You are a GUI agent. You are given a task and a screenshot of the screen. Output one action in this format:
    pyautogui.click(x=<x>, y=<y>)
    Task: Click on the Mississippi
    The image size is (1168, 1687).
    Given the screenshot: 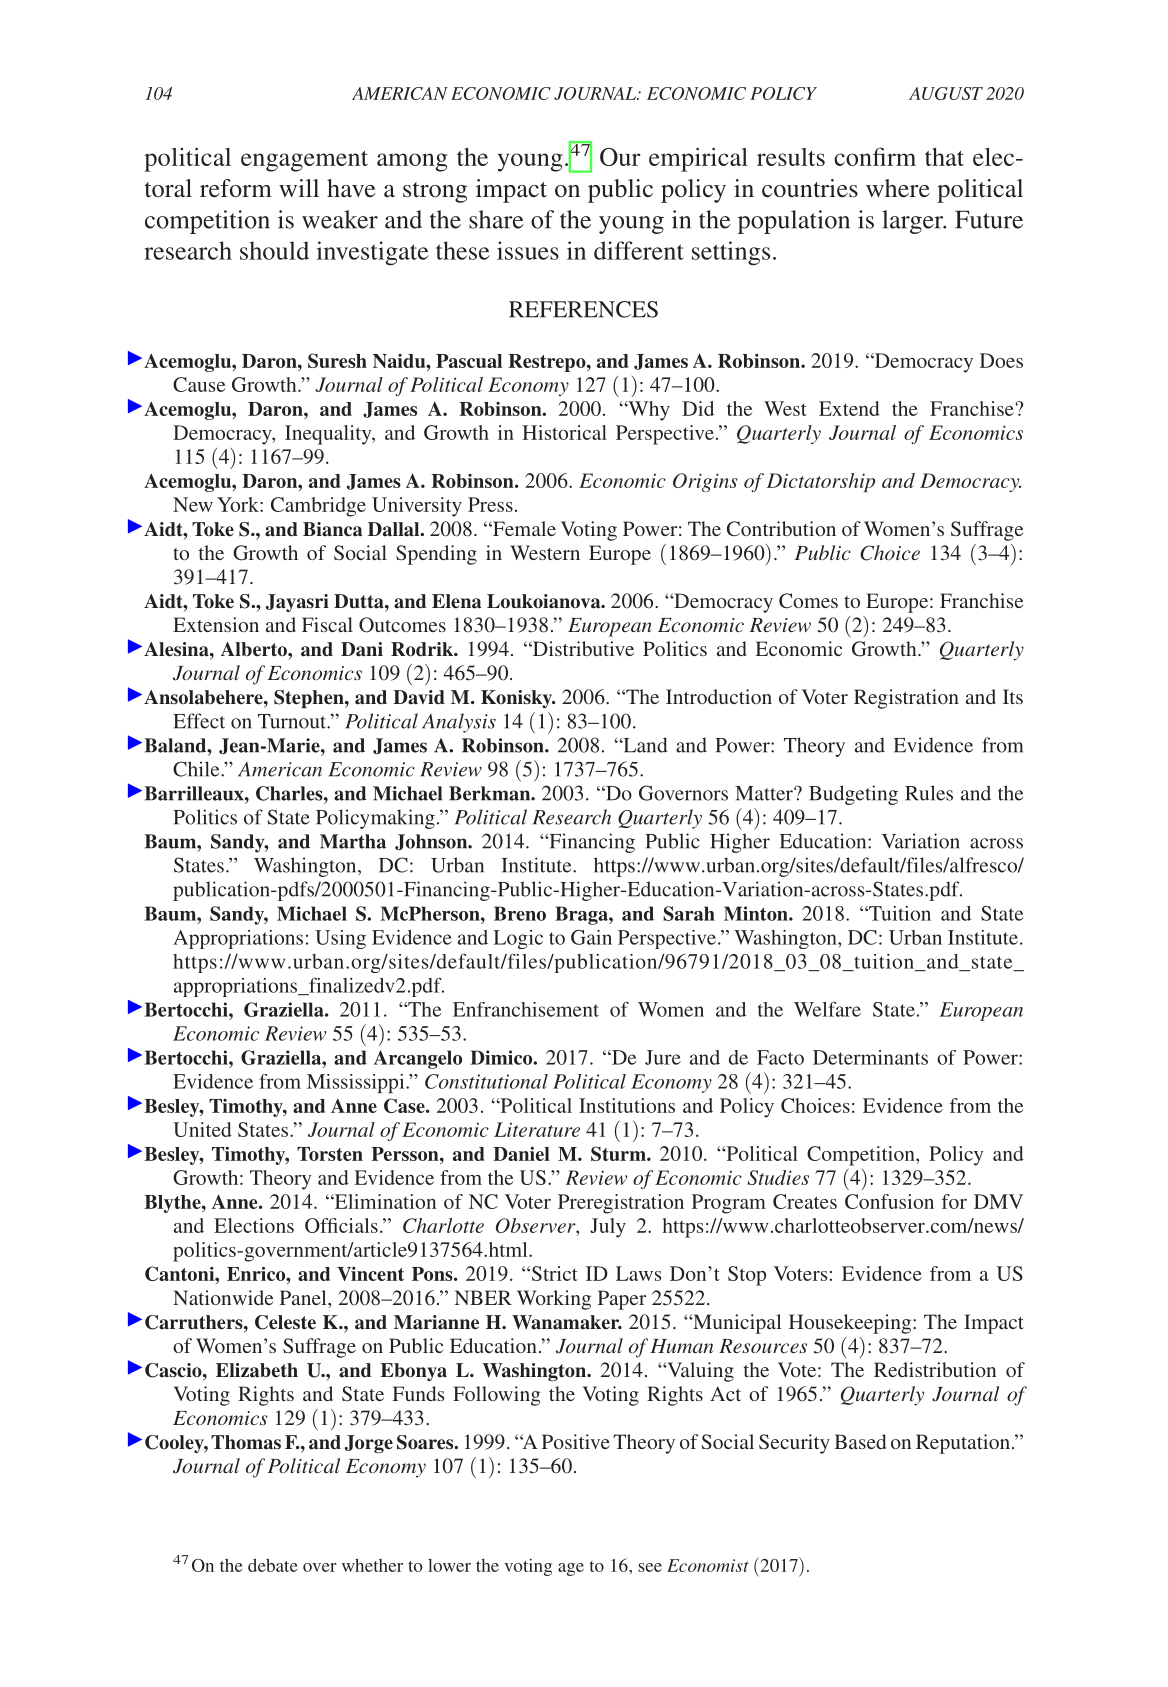 What is the action you would take?
    pyautogui.click(x=357, y=1083)
